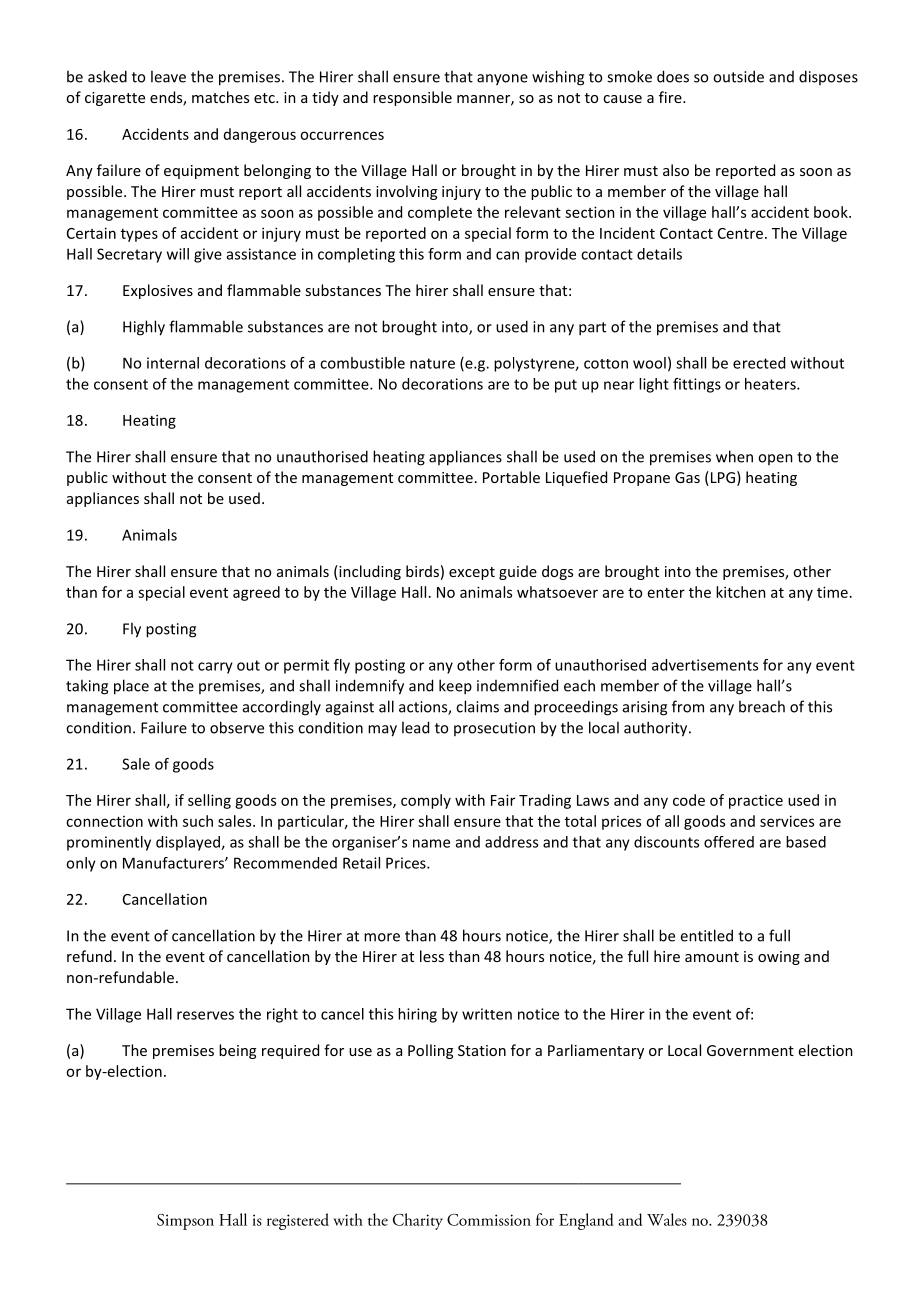 The width and height of the screenshot is (924, 1308). What do you see at coordinates (472, 573) in the screenshot?
I see `except` at bounding box center [472, 573].
